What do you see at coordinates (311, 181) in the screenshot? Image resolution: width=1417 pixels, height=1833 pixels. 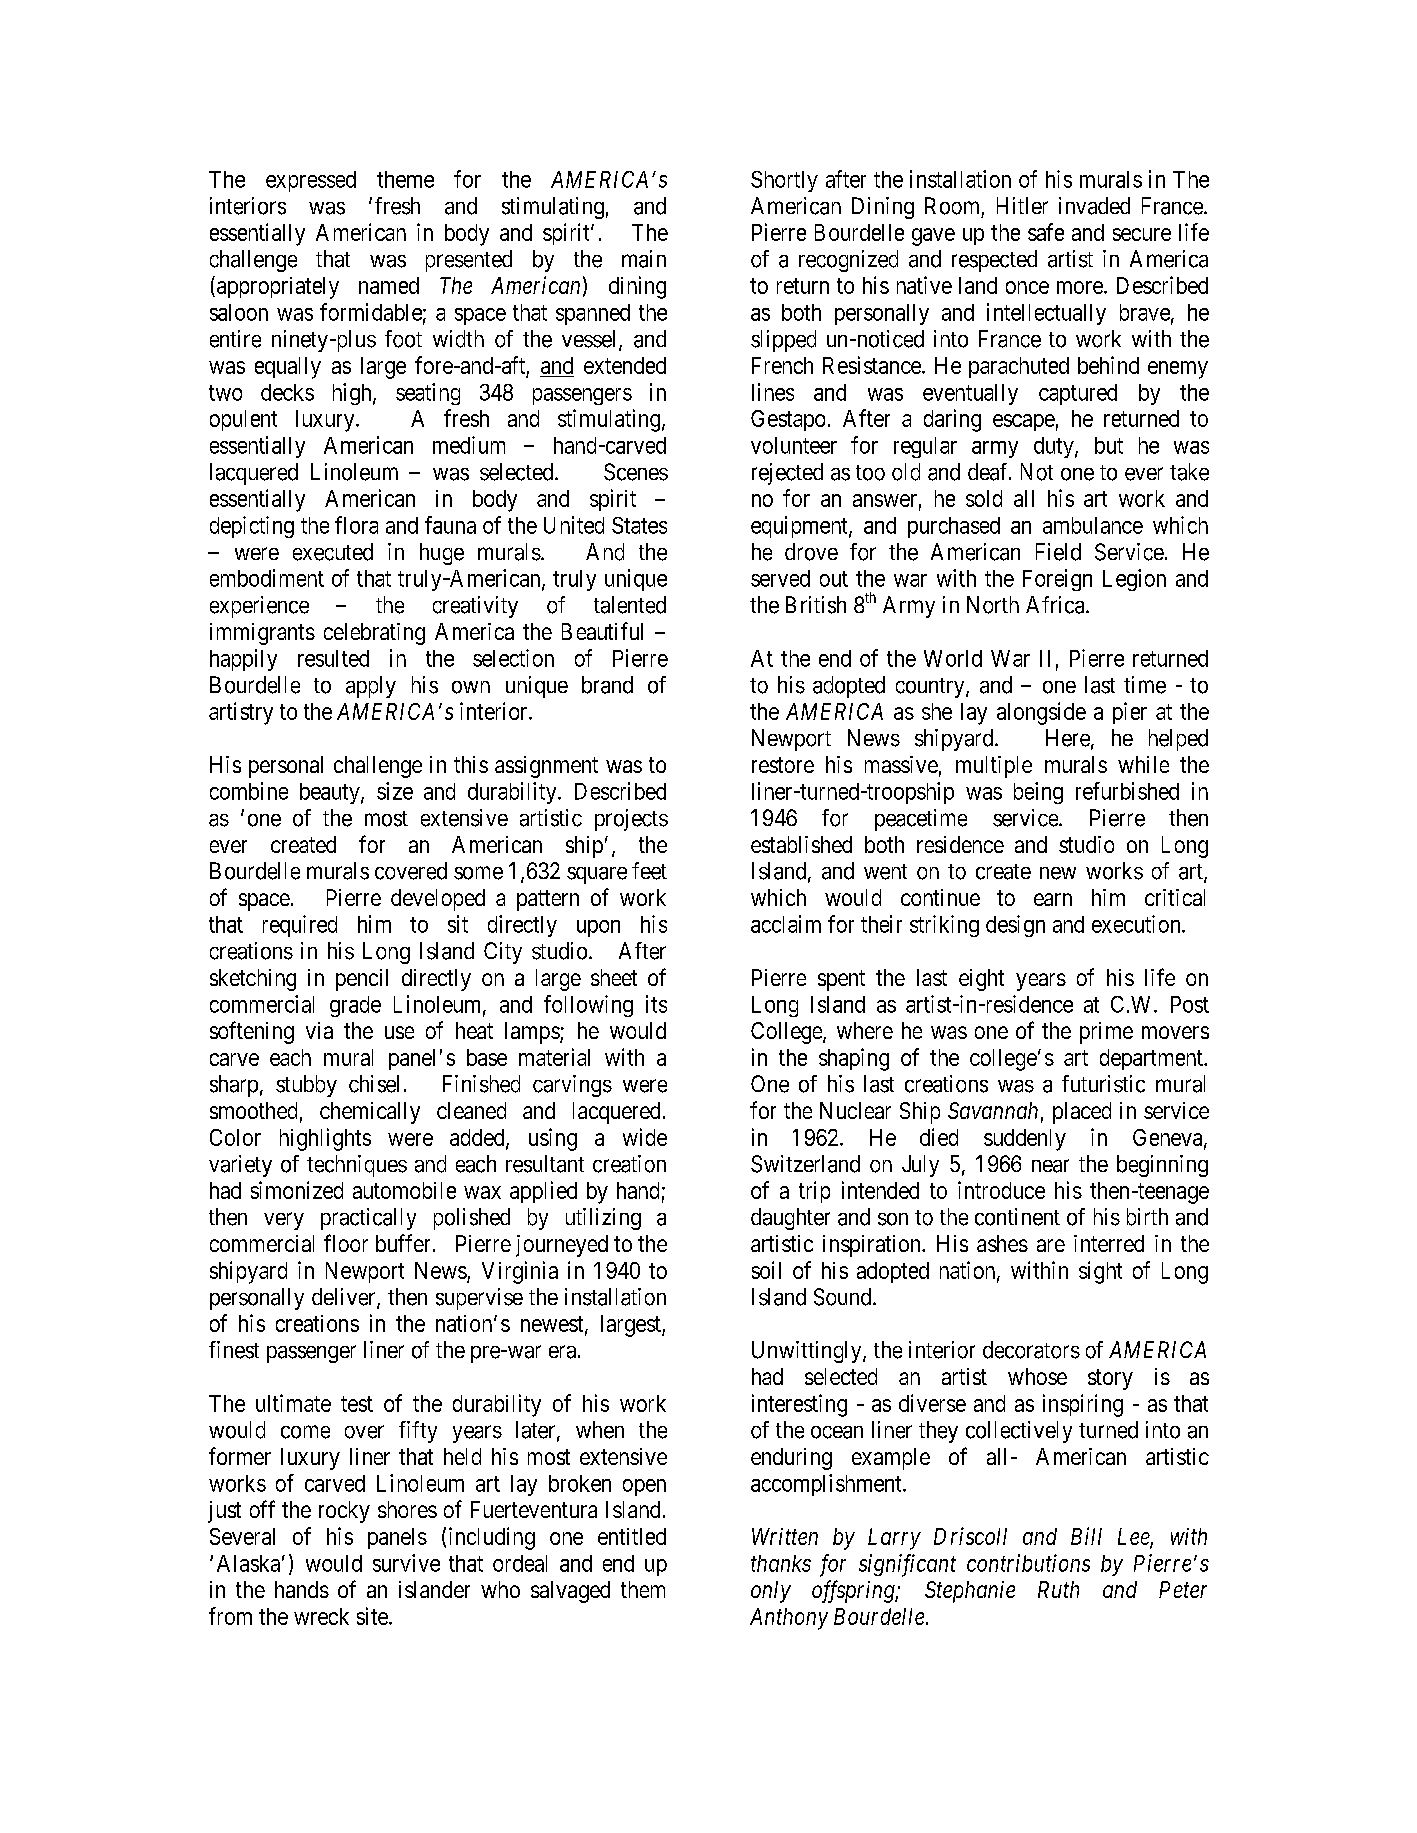 I see `expressed` at bounding box center [311, 181].
